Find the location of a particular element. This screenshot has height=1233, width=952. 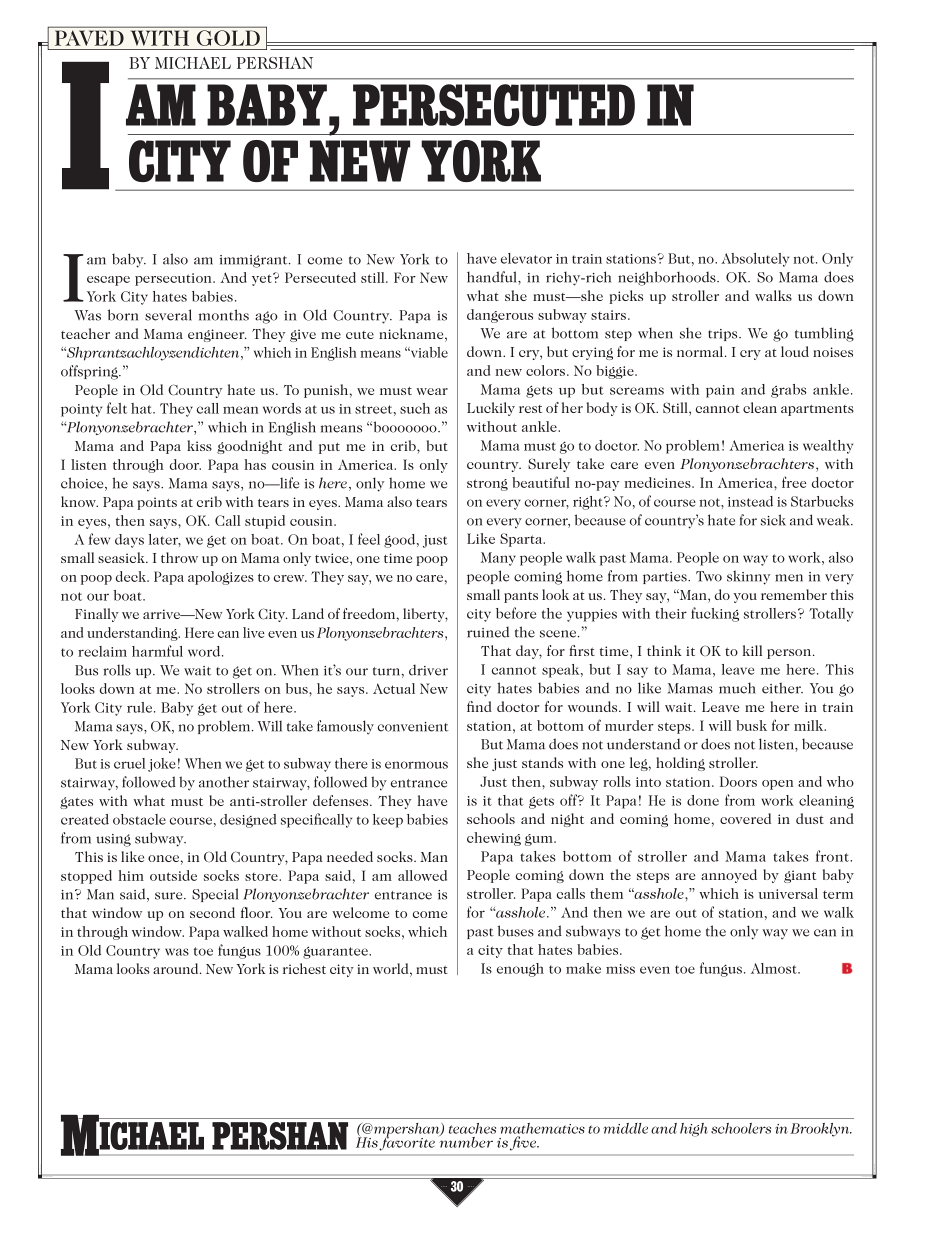

handful is located at coordinates (493, 277).
